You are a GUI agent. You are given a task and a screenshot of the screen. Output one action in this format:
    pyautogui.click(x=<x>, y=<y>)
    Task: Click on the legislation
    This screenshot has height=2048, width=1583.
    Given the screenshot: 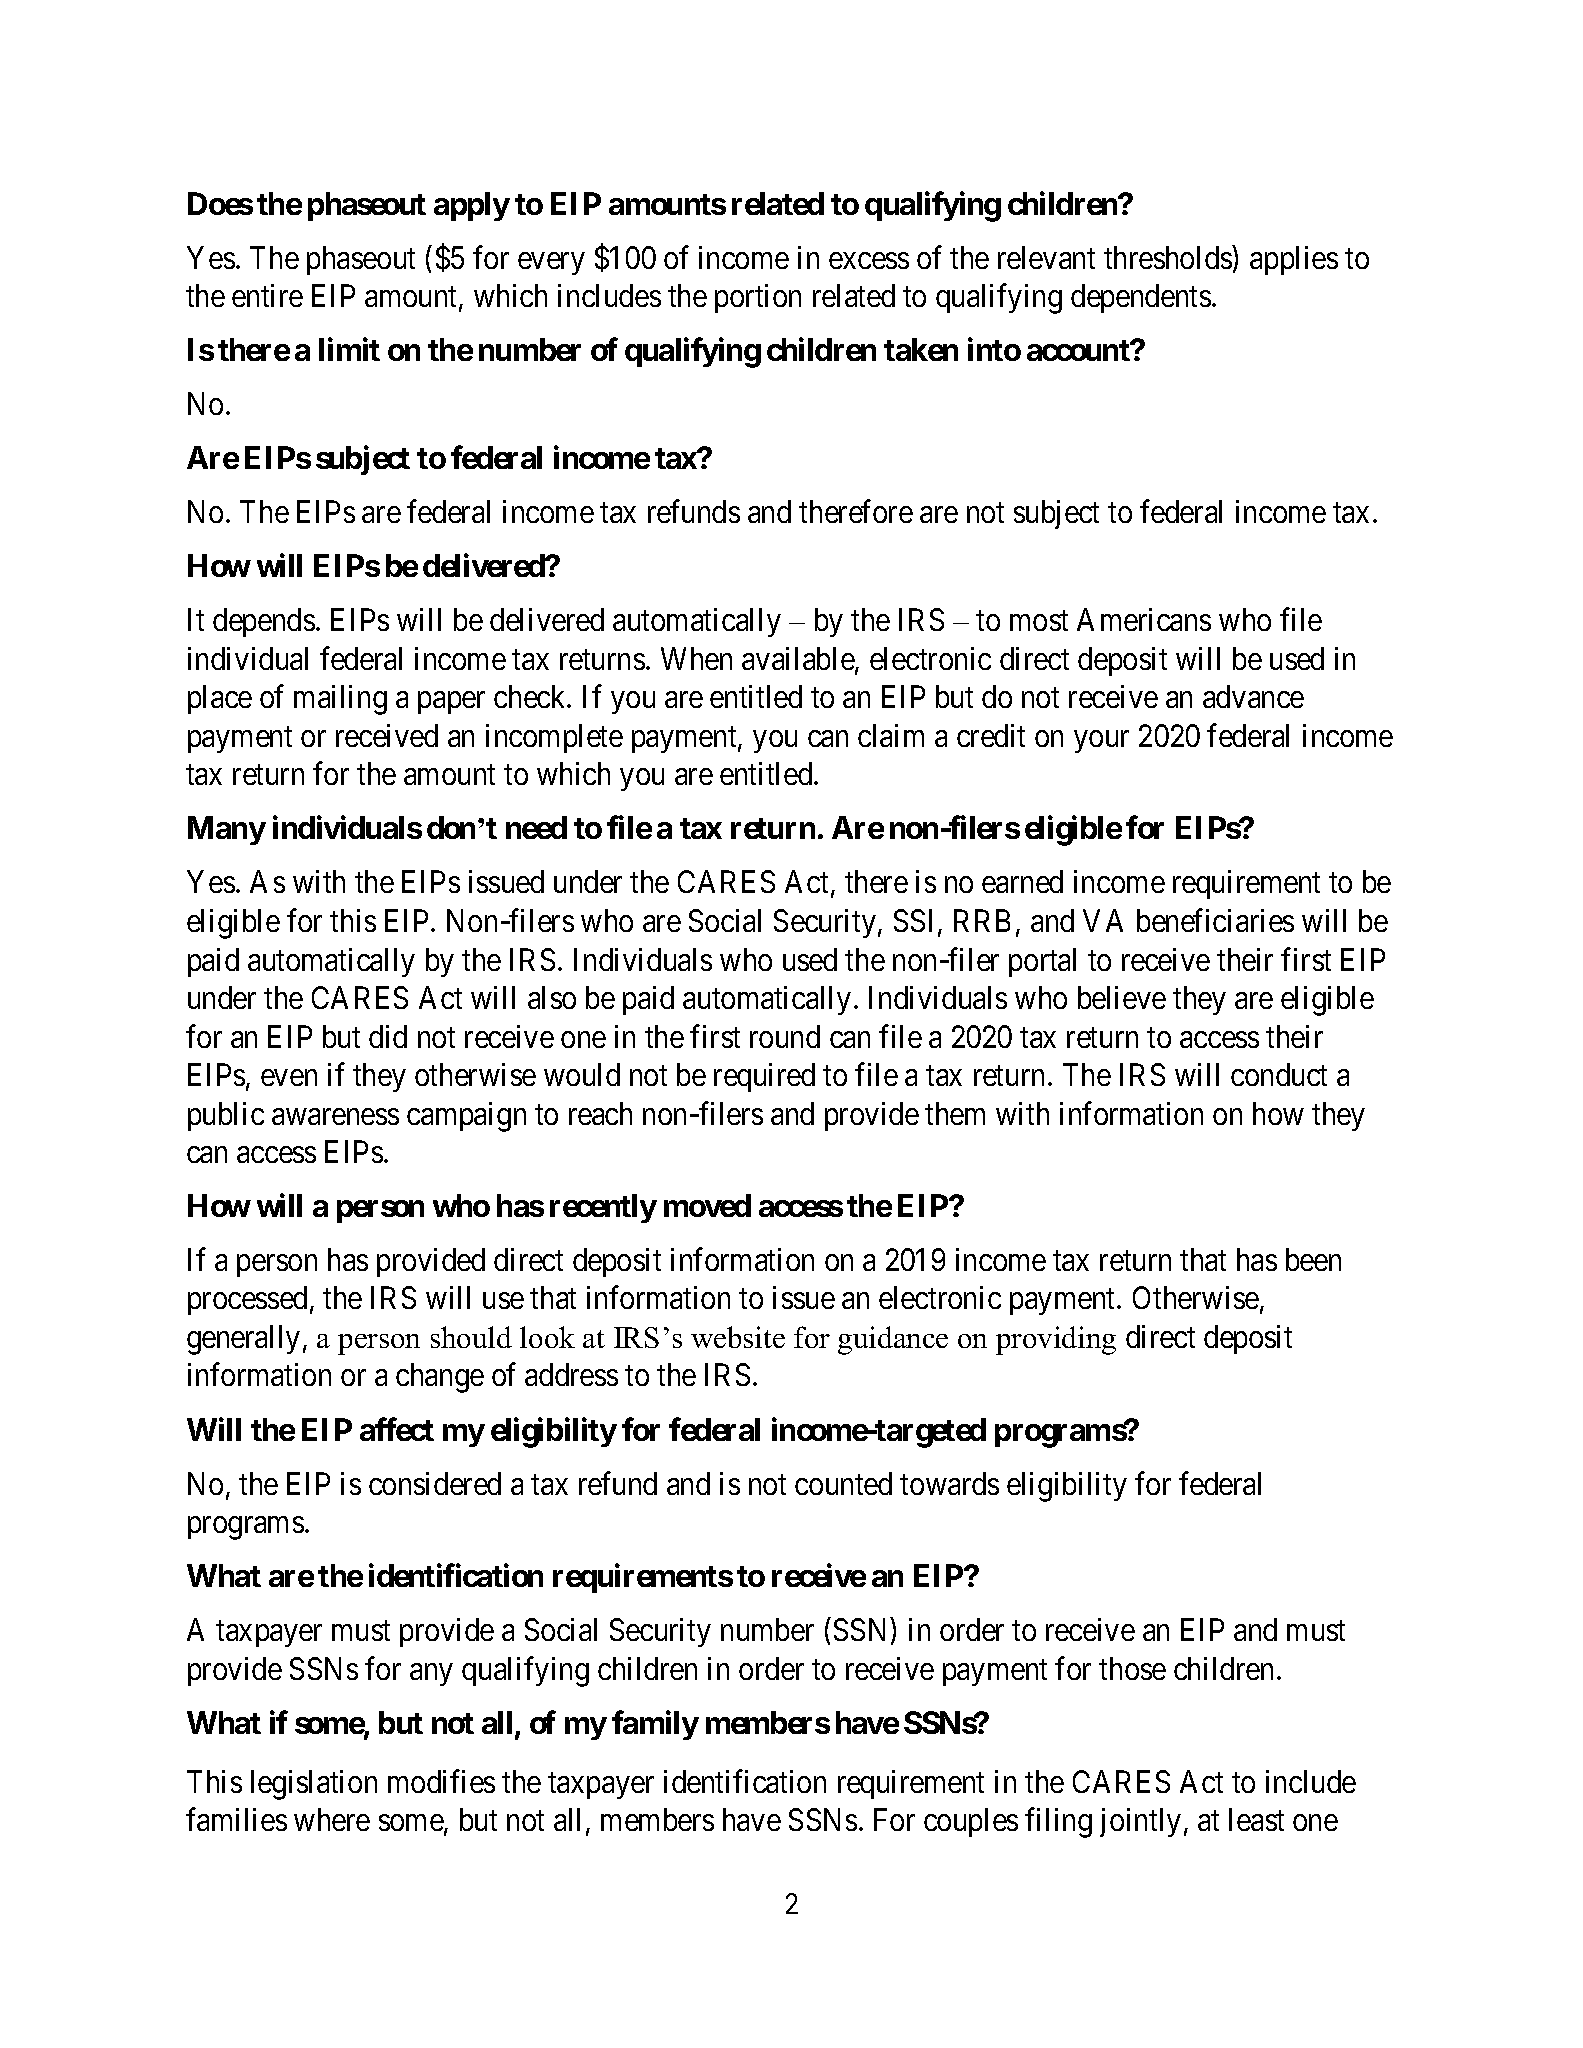 What is the action you would take?
    pyautogui.click(x=314, y=1785)
